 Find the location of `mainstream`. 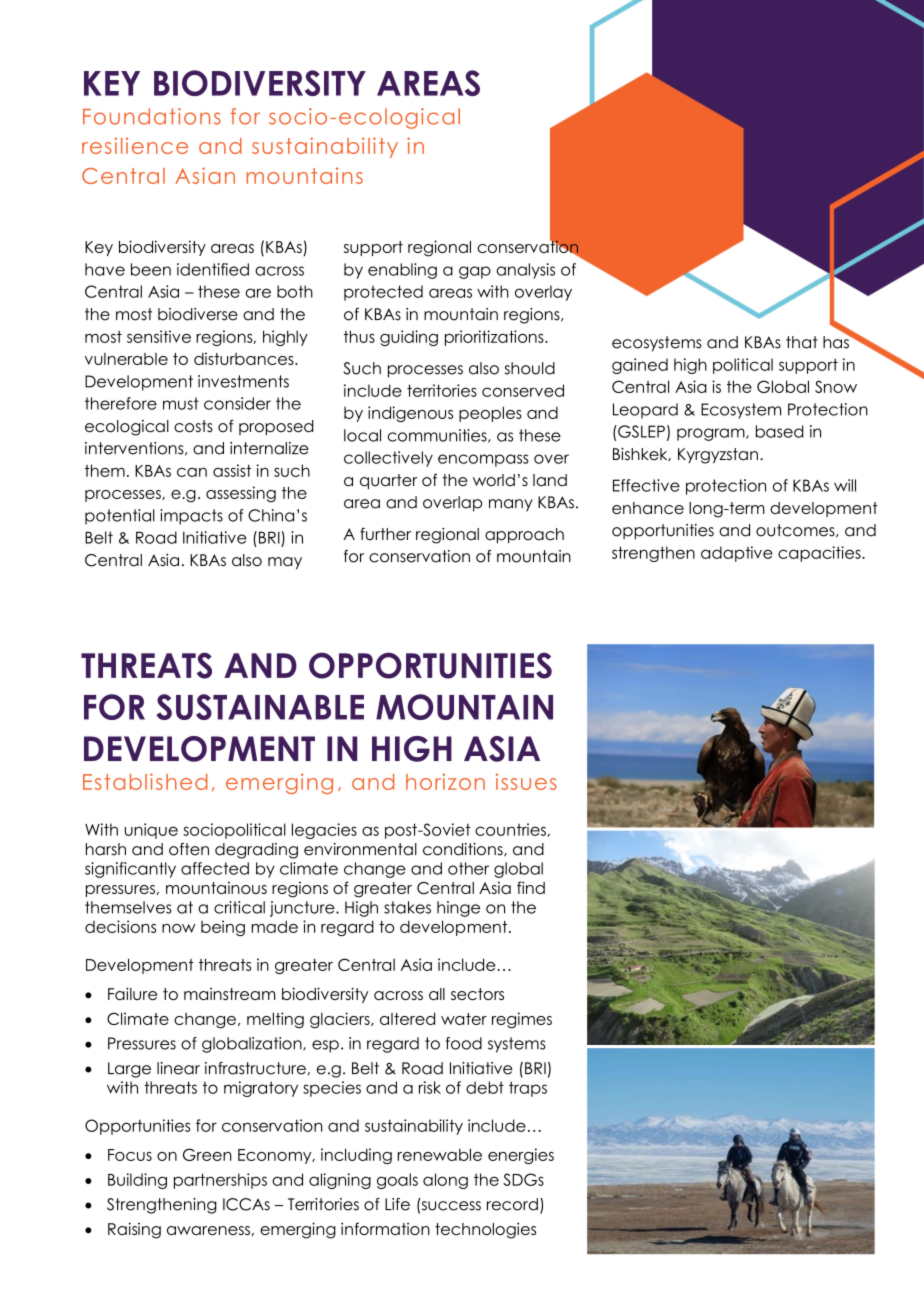

mainstream is located at coordinates (229, 994).
